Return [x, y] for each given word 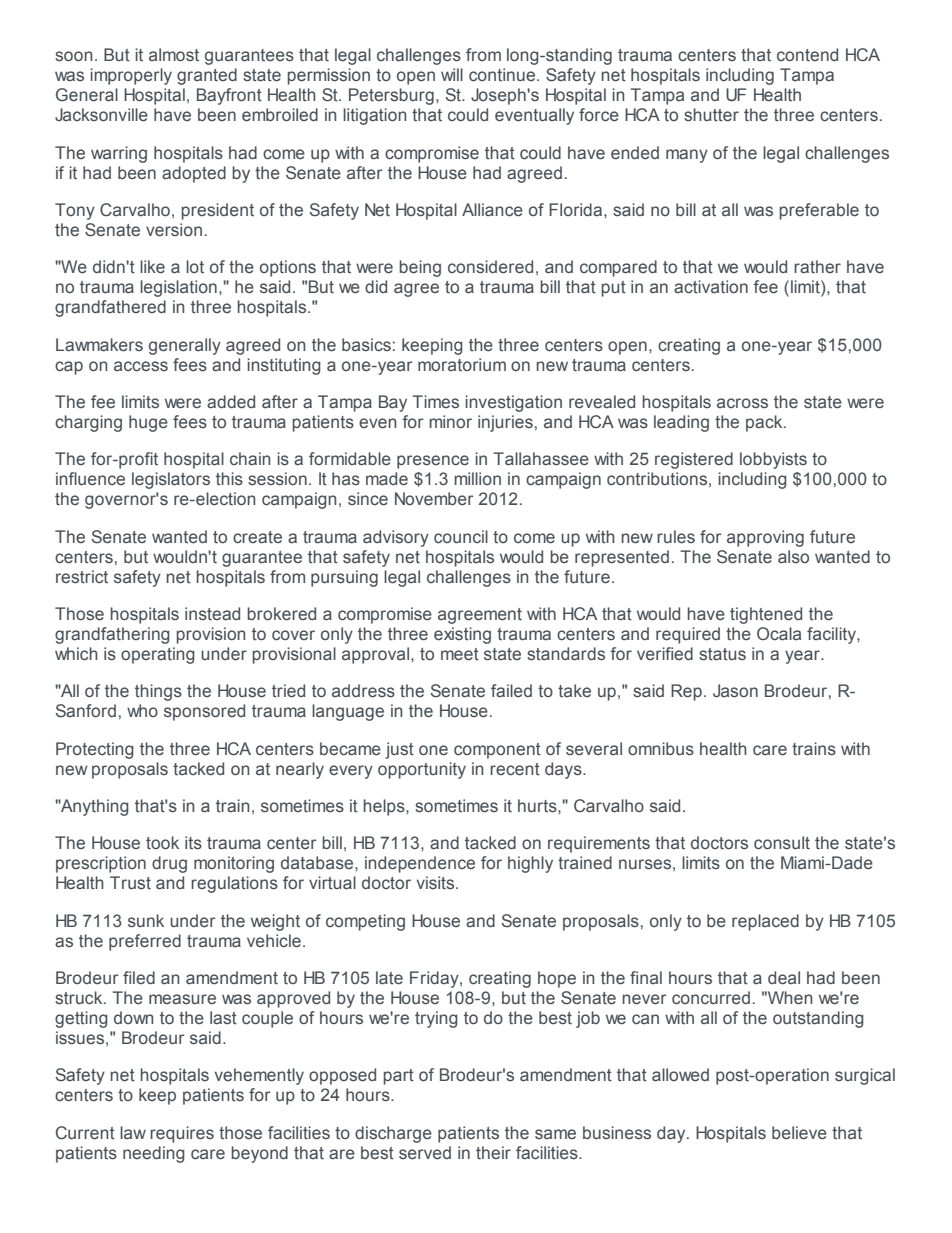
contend [807, 55]
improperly [131, 76]
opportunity [422, 770]
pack [765, 423]
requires [182, 1134]
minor [451, 421]
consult [782, 843]
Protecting [95, 750]
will [452, 74]
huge [148, 423]
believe [799, 1132]
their [493, 1153]
